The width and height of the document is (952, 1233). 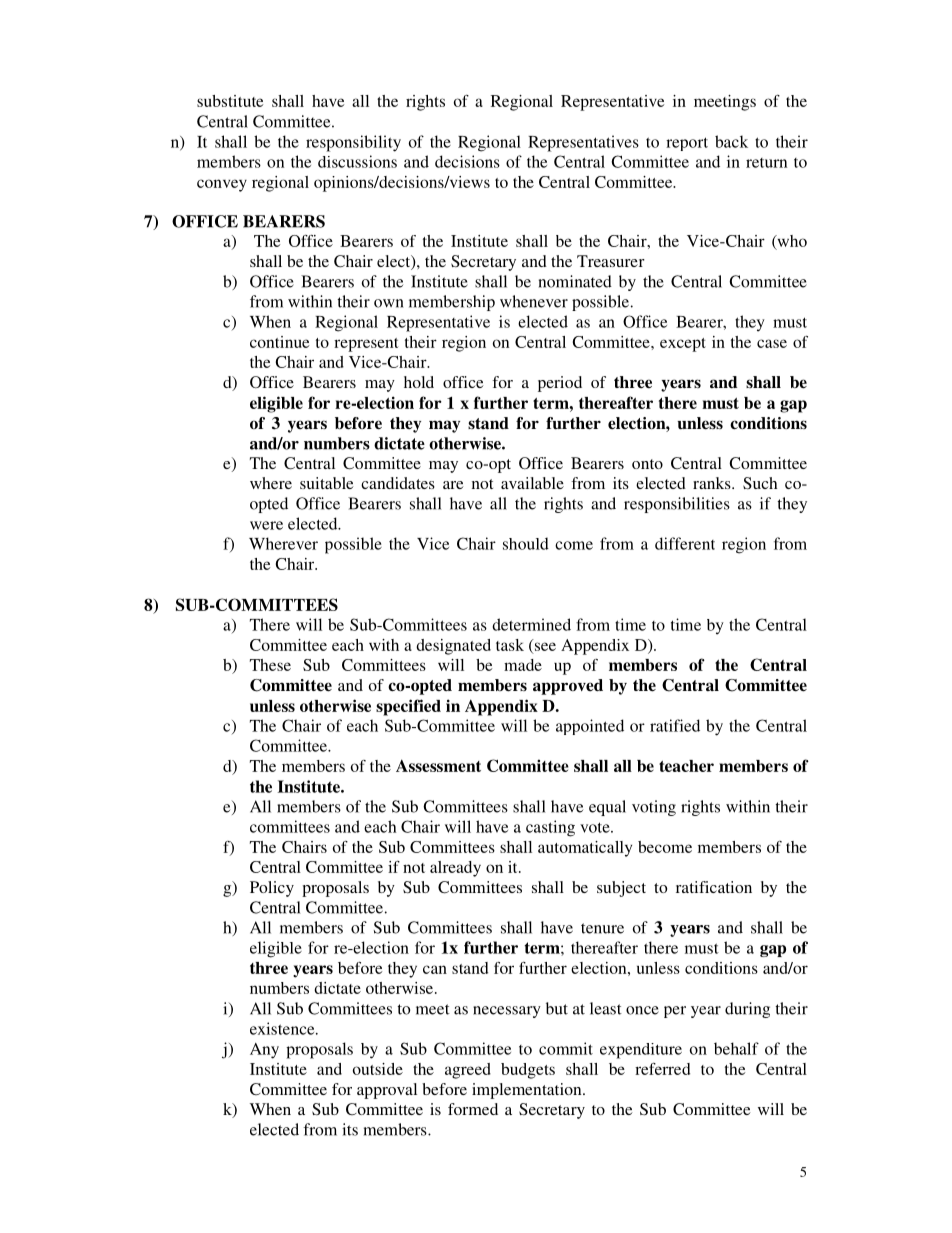 What do you see at coordinates (560, 384) in the document?
I see `period` at bounding box center [560, 384].
